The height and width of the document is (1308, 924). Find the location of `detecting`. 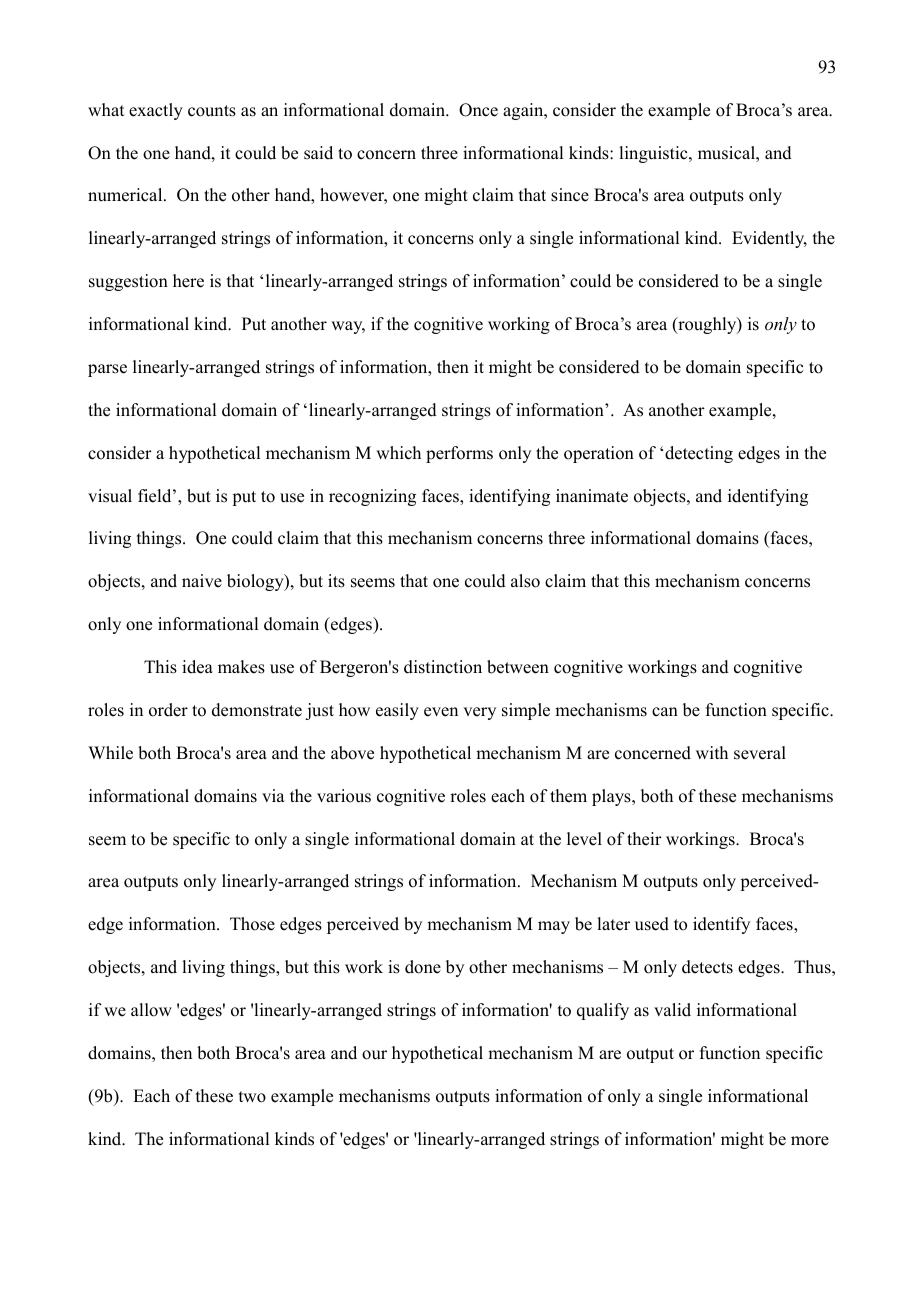

detecting is located at coordinates (699, 454).
